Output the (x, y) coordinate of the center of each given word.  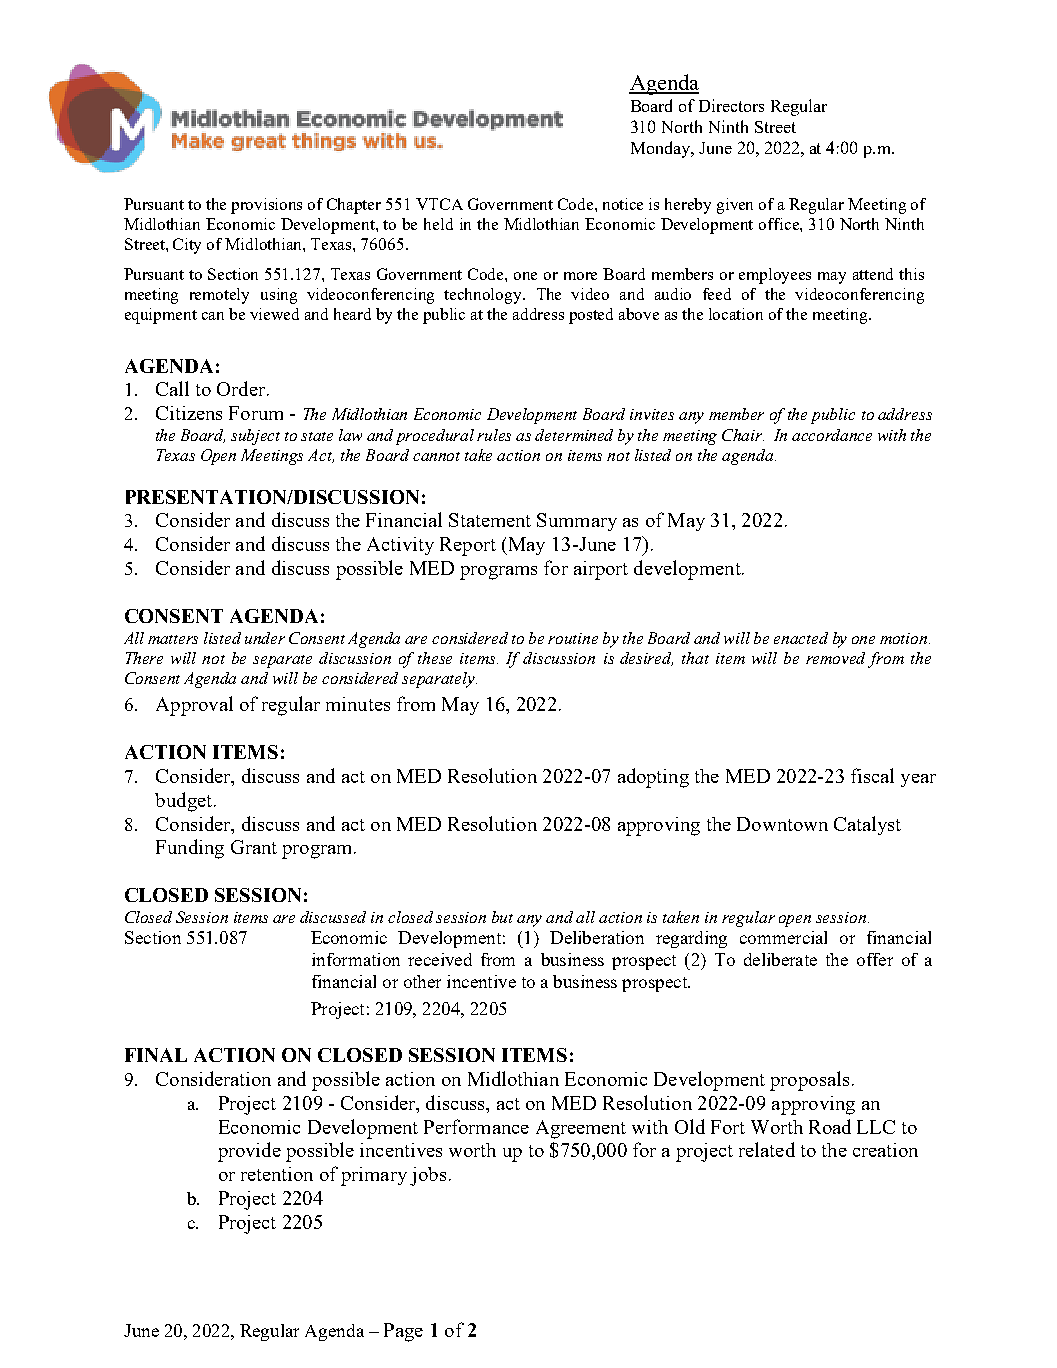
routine (573, 638)
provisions (266, 206)
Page (403, 1332)
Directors (731, 105)
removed (835, 658)
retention (277, 1174)
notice (623, 204)
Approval (194, 706)
